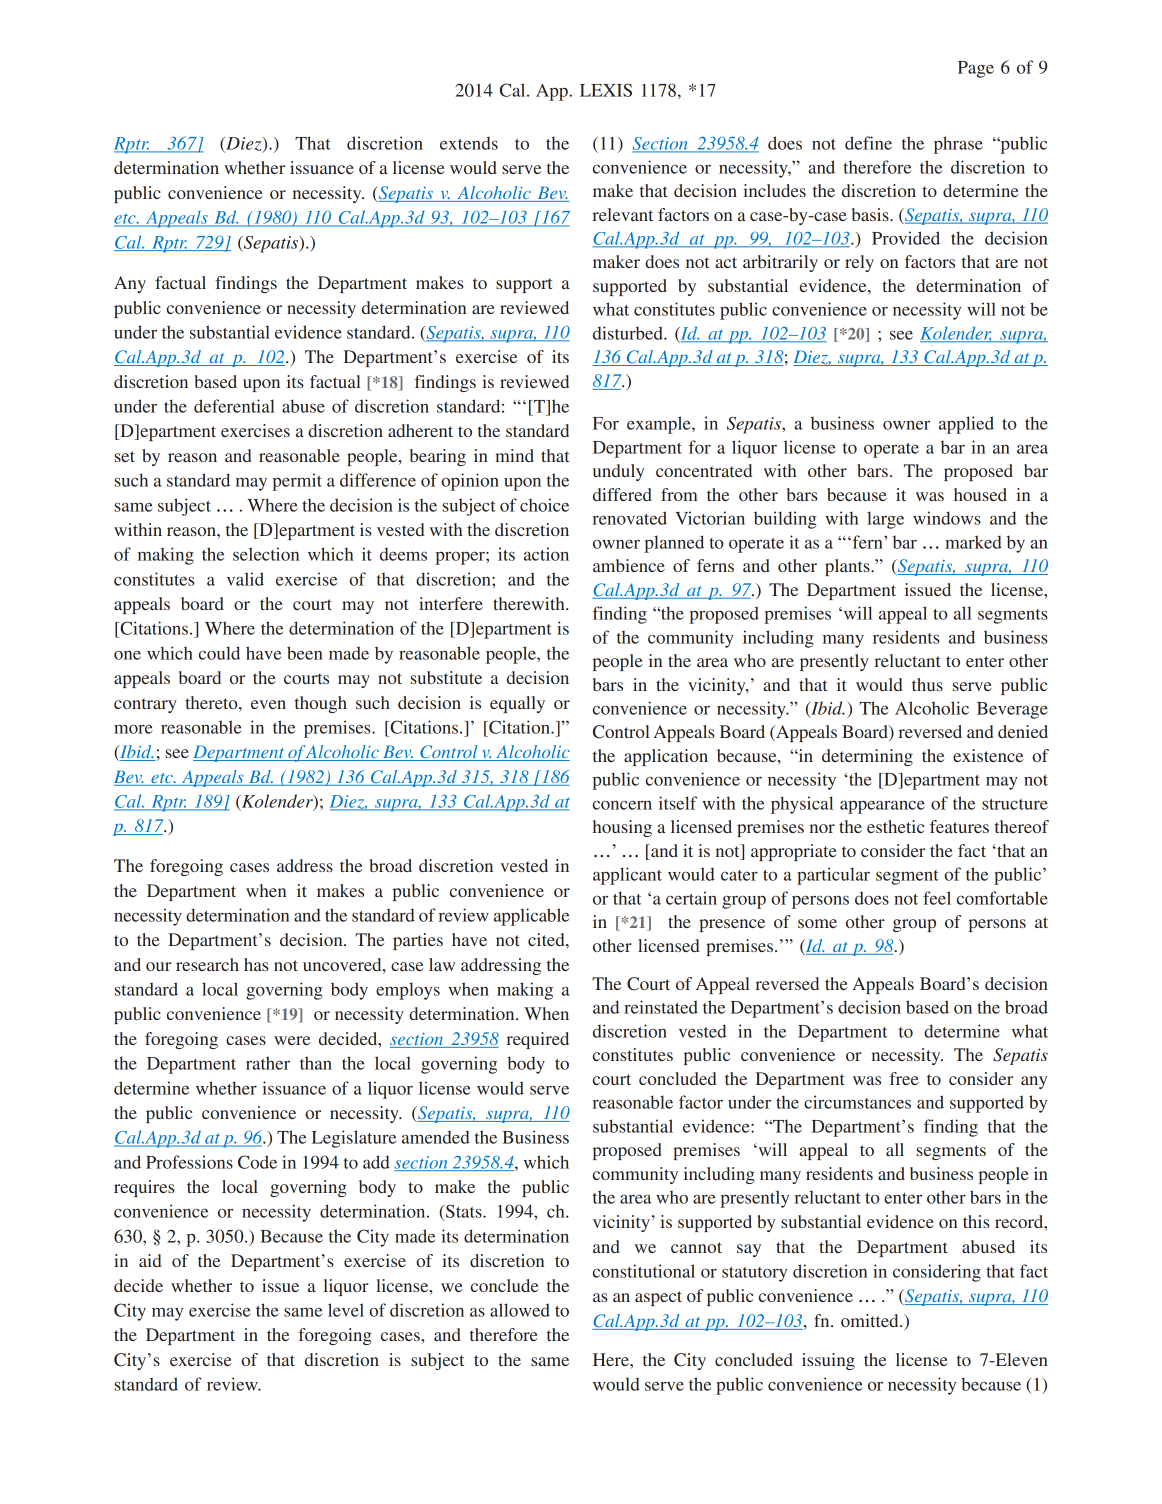 Image resolution: width=1162 pixels, height=1504 pixels. I want to click on phrase, so click(958, 145).
